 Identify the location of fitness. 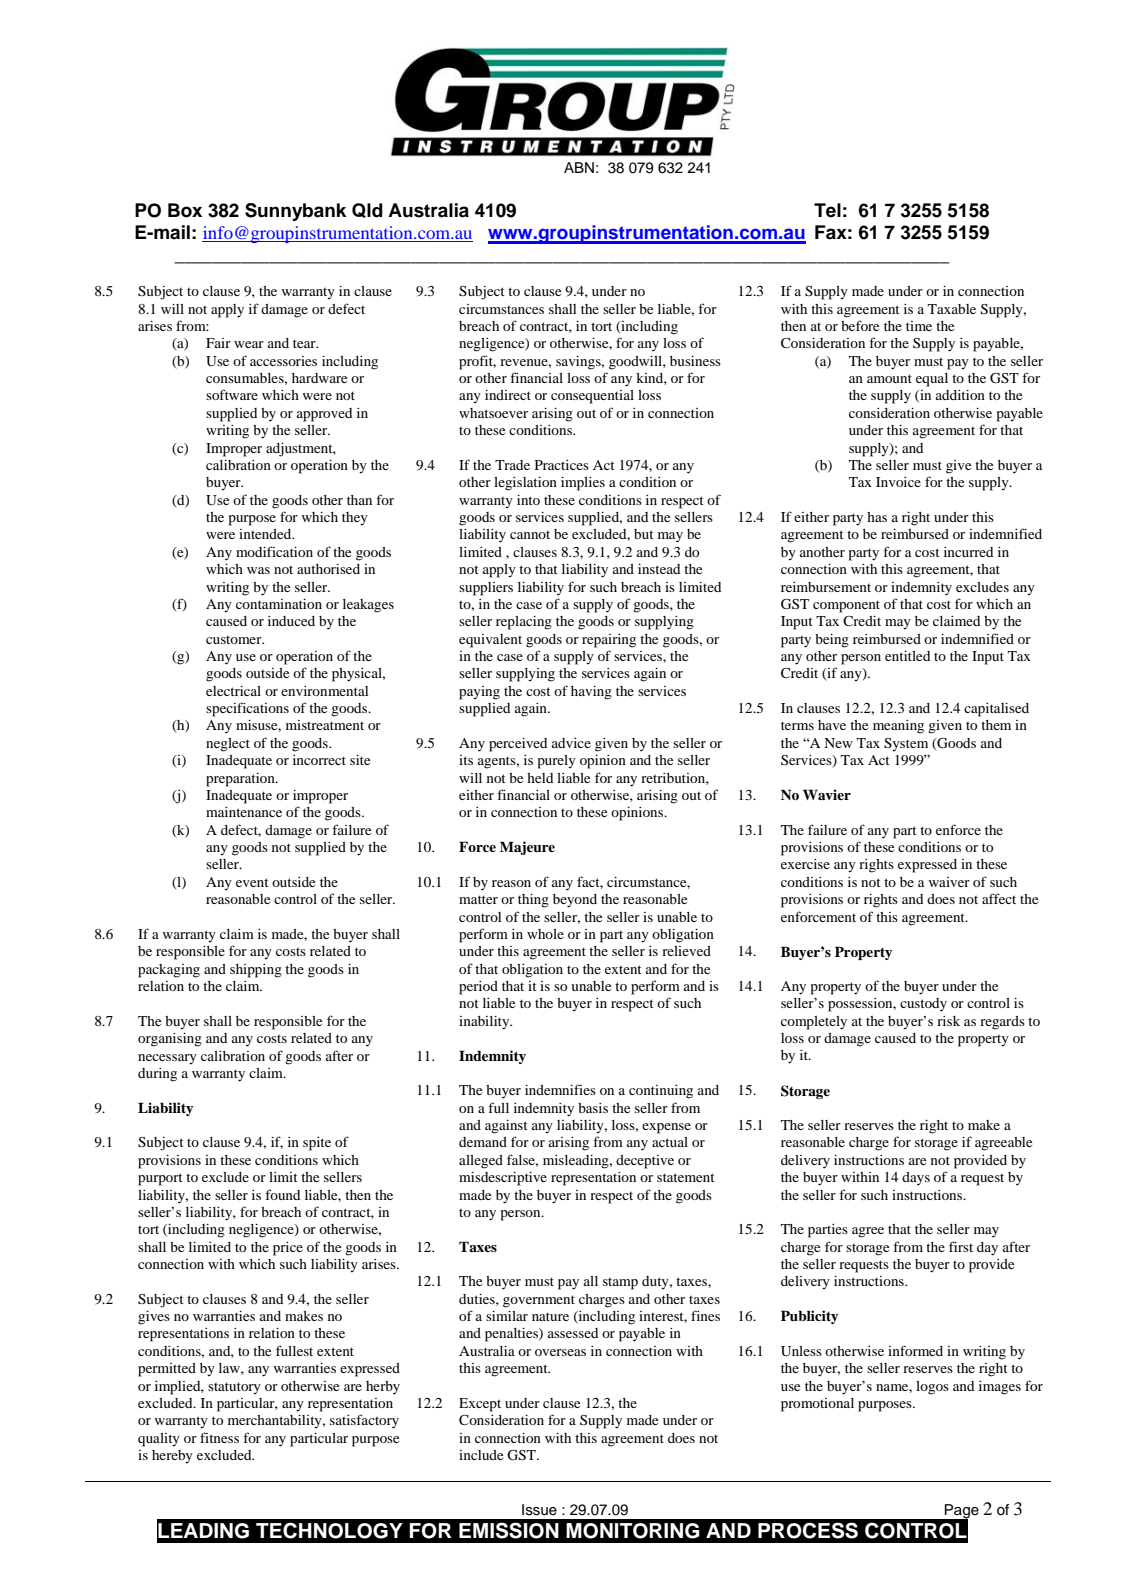
(219, 1437).
